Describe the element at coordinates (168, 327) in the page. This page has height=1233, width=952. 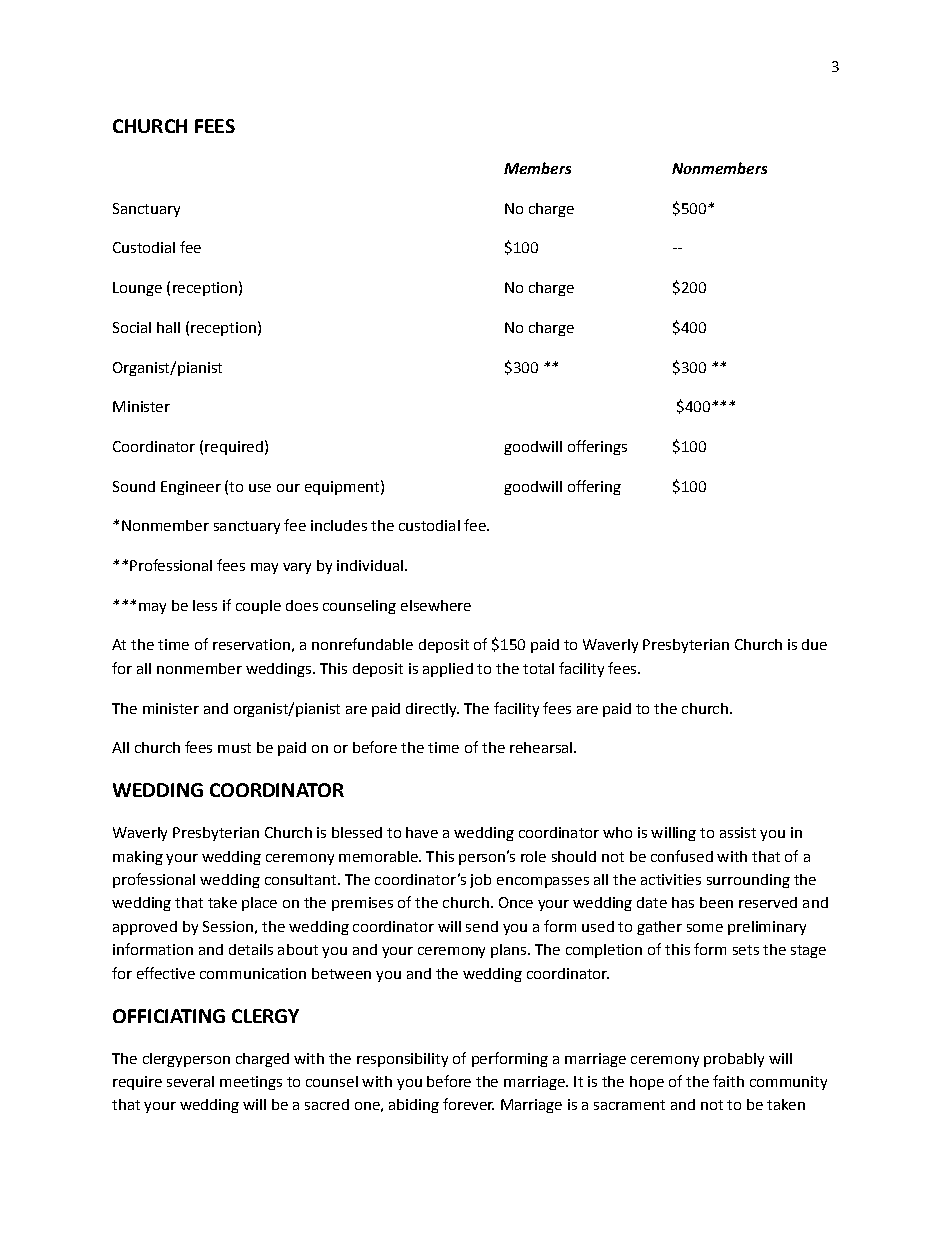
I see `hall` at that location.
